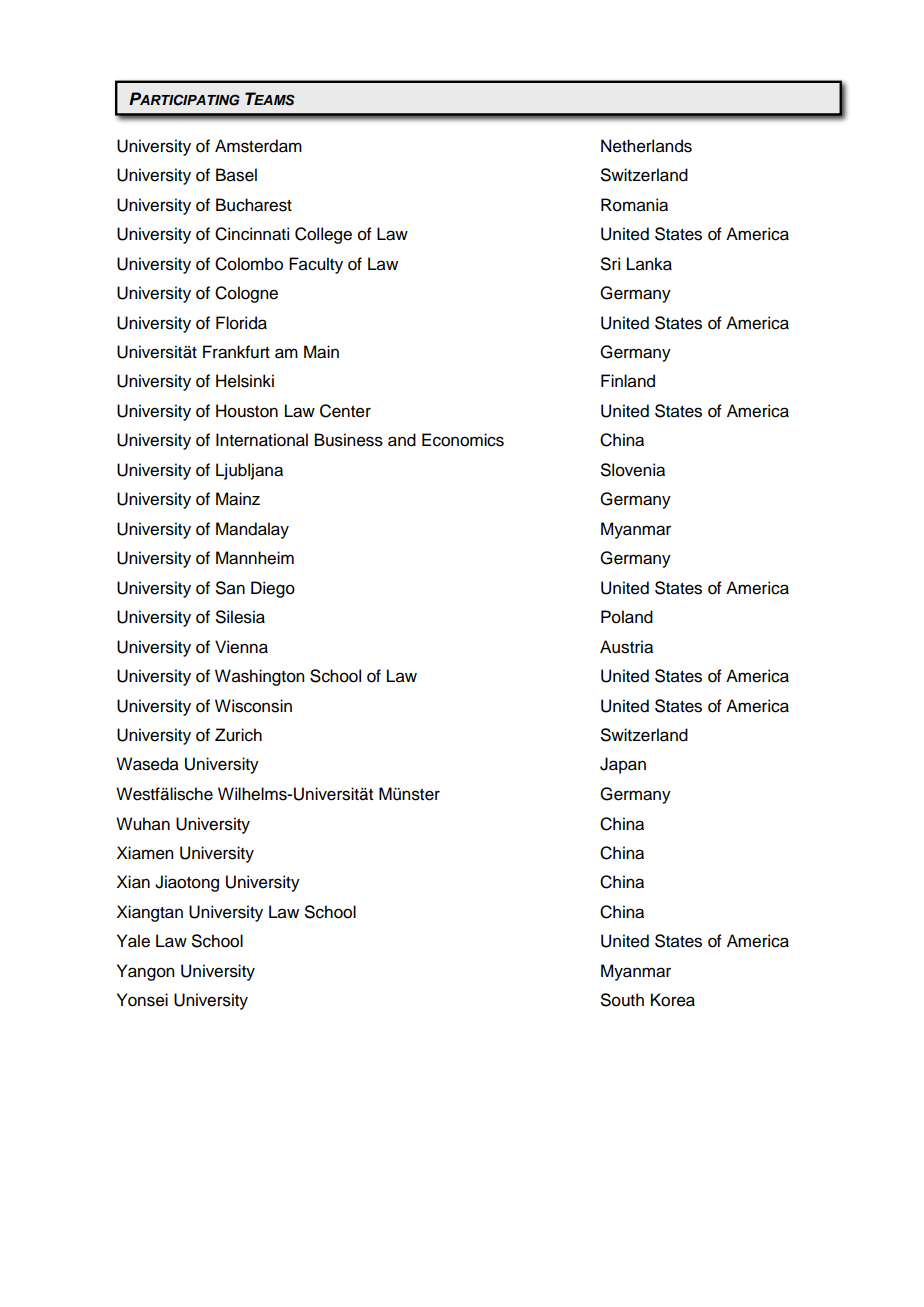 The height and width of the screenshot is (1307, 924). I want to click on Basel, so click(236, 175).
